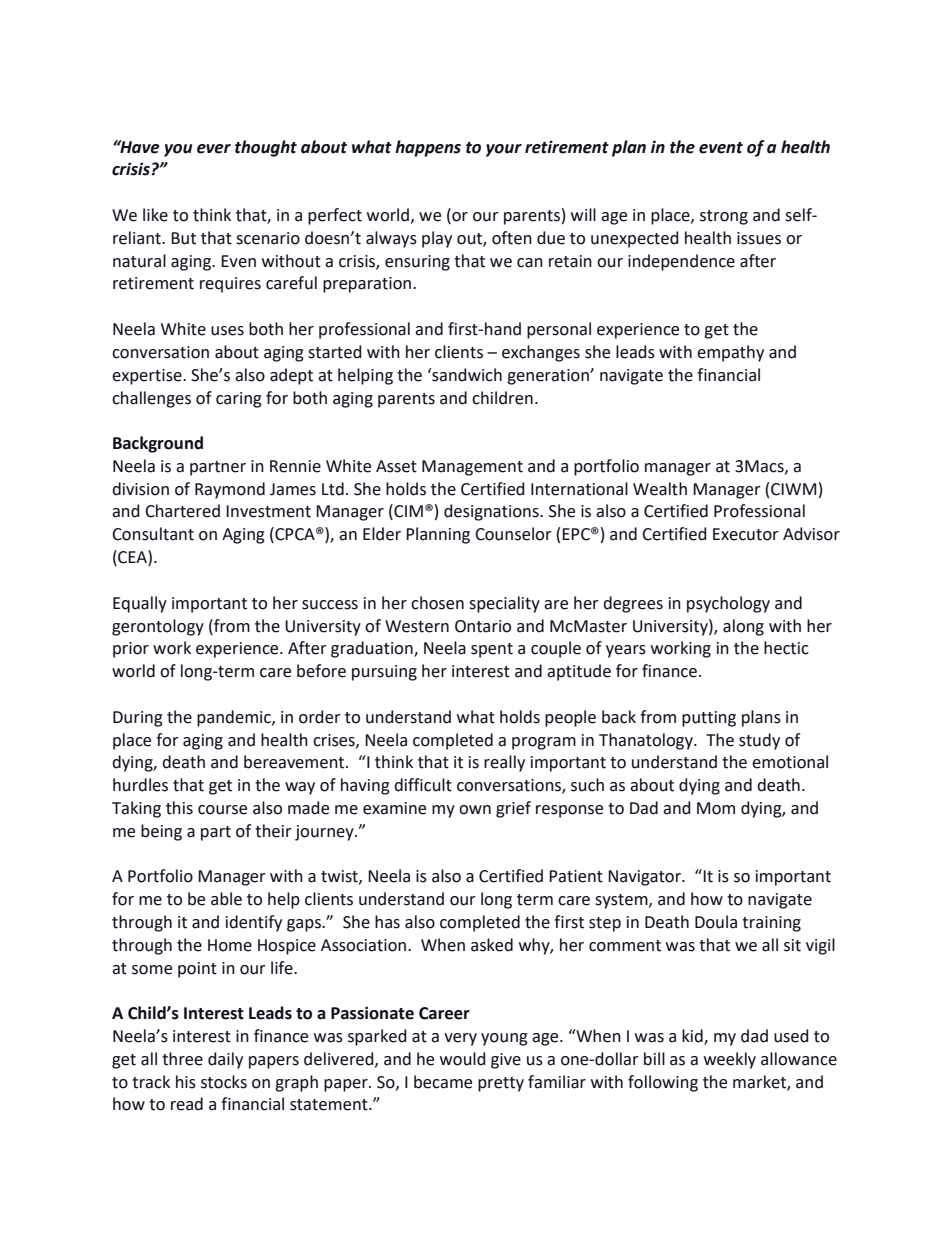  Describe the element at coordinates (724, 217) in the screenshot. I see `strong` at that location.
